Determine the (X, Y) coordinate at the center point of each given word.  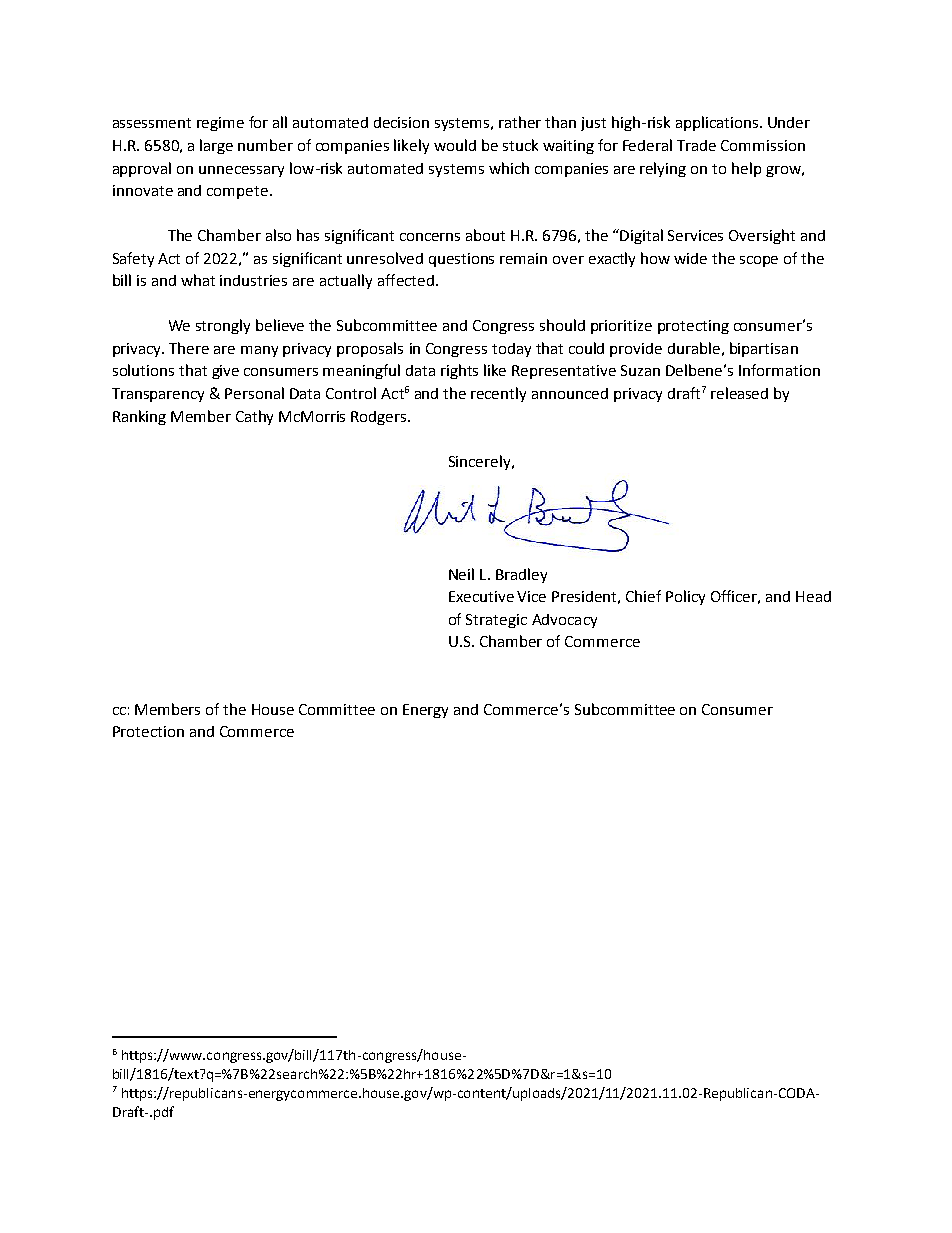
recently (498, 394)
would (455, 145)
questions (461, 260)
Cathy (254, 417)
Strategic (496, 621)
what (198, 280)
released (739, 393)
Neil (461, 574)
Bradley (521, 575)
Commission (763, 145)
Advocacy (564, 621)
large (216, 146)
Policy (685, 597)
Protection (148, 731)
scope (759, 261)
